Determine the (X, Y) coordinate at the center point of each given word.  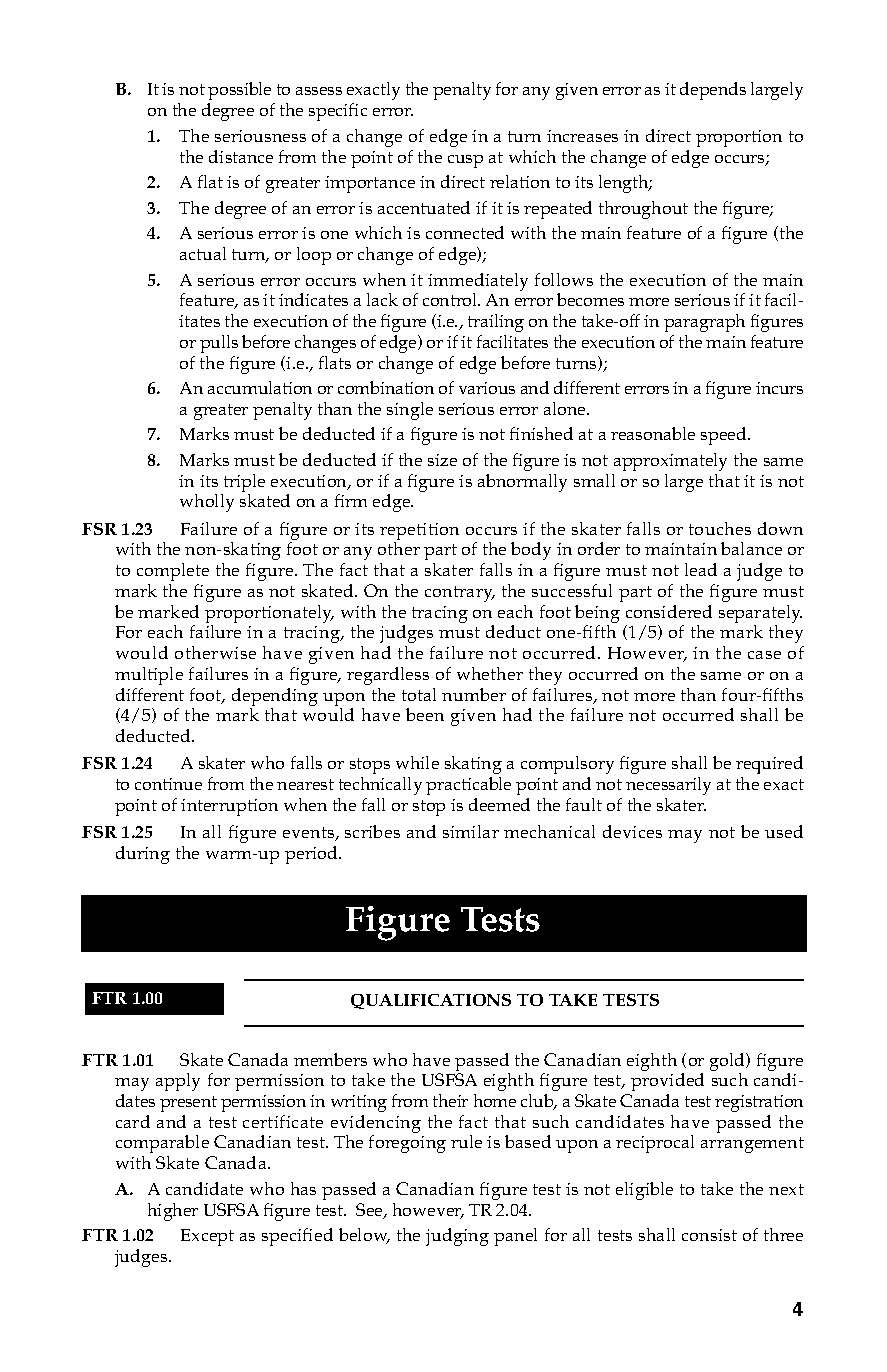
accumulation (260, 387)
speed (725, 436)
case (764, 655)
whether (490, 673)
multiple (149, 676)
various (487, 388)
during (143, 855)
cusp (465, 161)
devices (632, 831)
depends (713, 91)
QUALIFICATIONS (431, 1001)
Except (207, 1237)
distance (241, 156)
